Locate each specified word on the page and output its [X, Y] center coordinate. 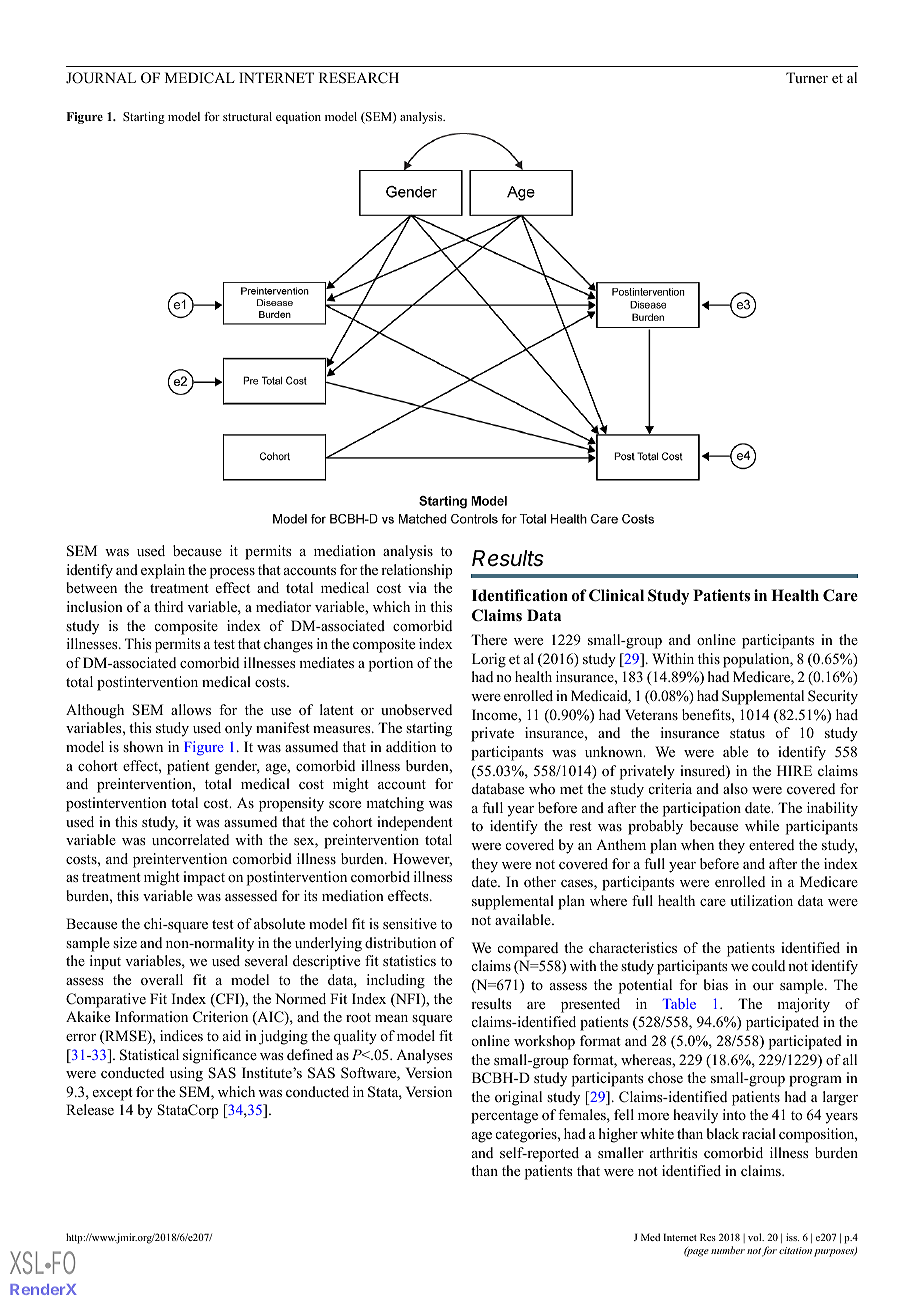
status [747, 733]
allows [191, 709]
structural [247, 116]
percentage [504, 1117]
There [489, 639]
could [768, 965]
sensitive [410, 923]
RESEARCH [359, 78]
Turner [807, 77]
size [125, 942]
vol [756, 1237]
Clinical [616, 595]
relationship [417, 571]
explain [163, 571]
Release [90, 1109]
